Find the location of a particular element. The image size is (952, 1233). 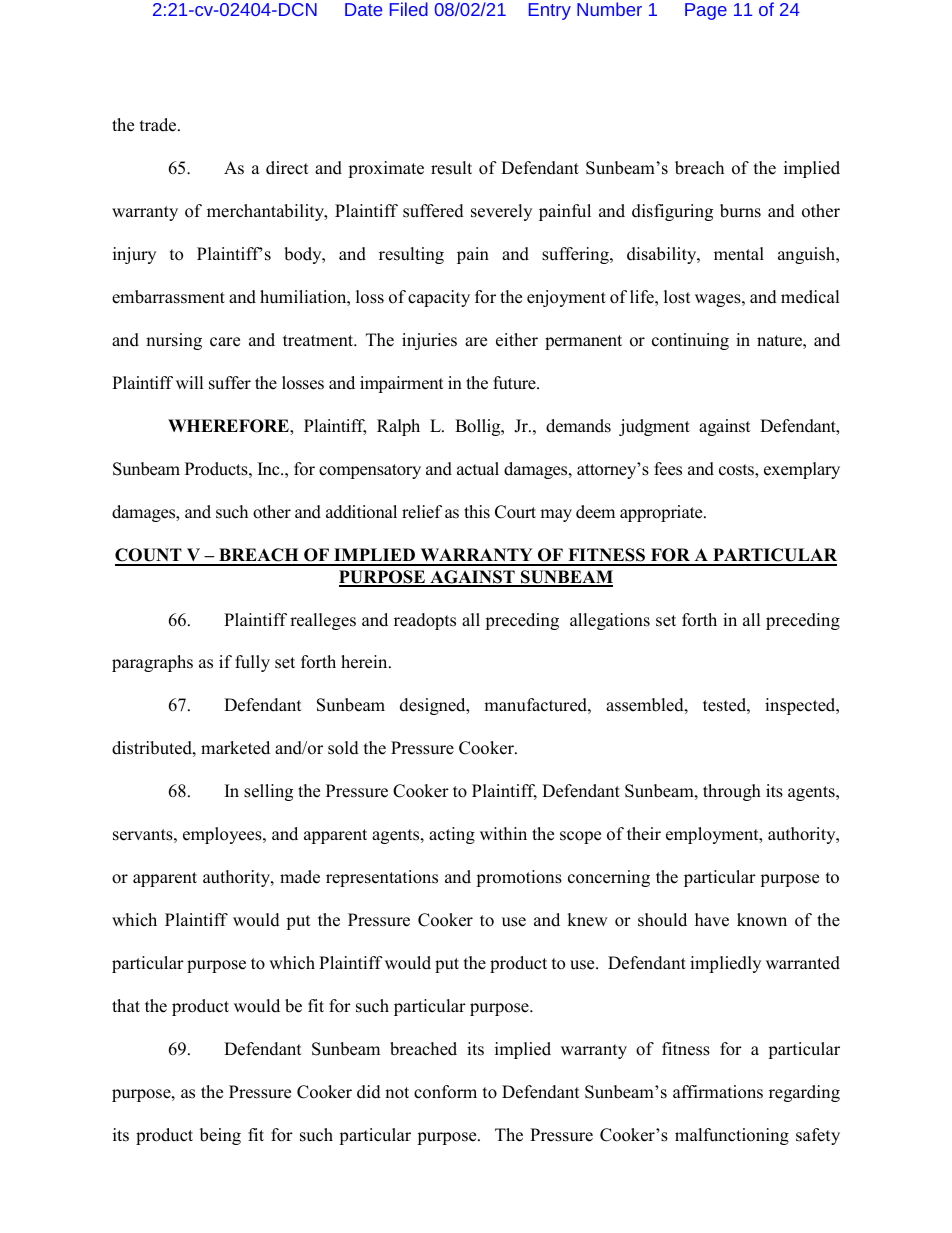

conform is located at coordinates (445, 1092).
